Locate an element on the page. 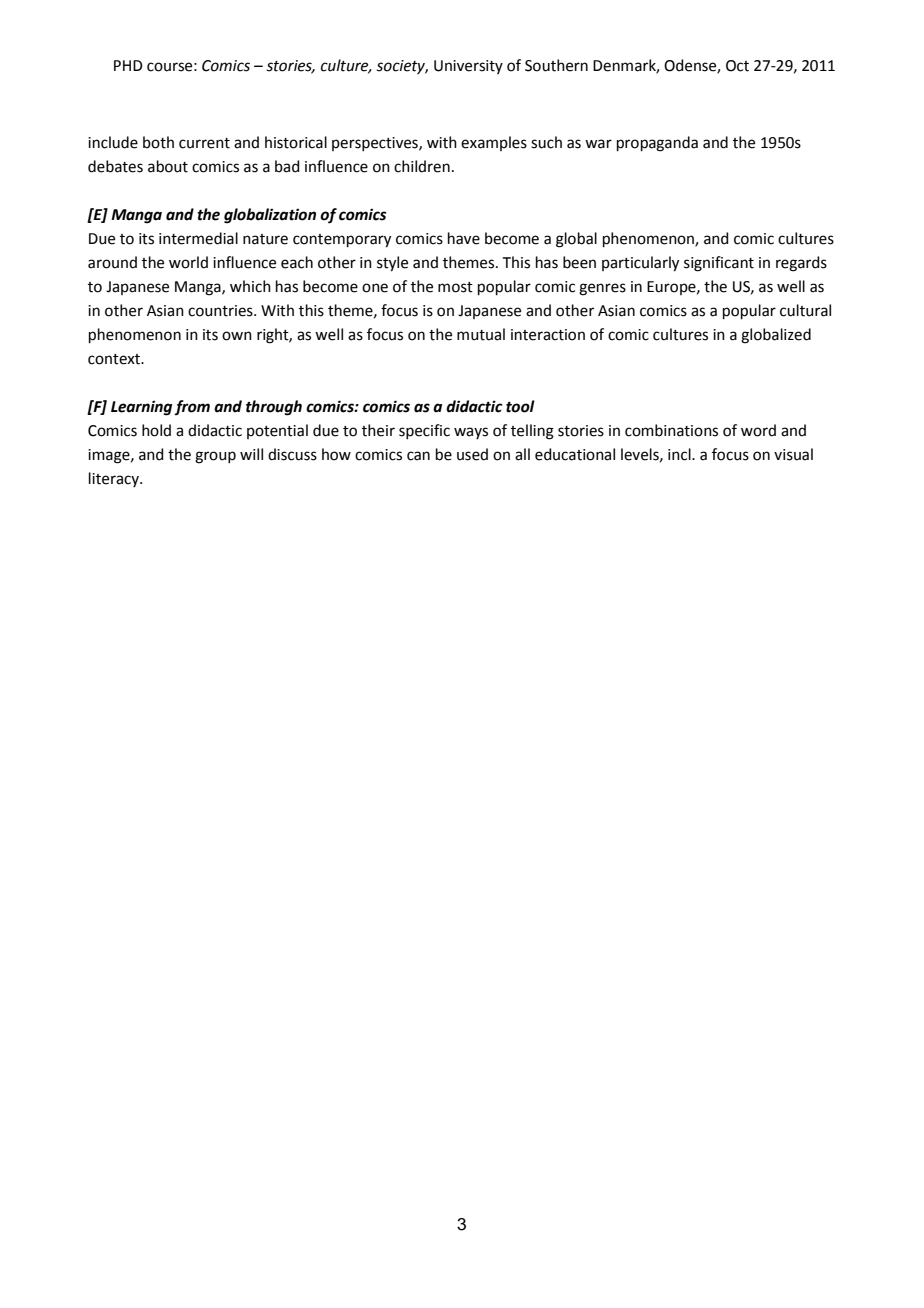  group is located at coordinates (215, 457).
